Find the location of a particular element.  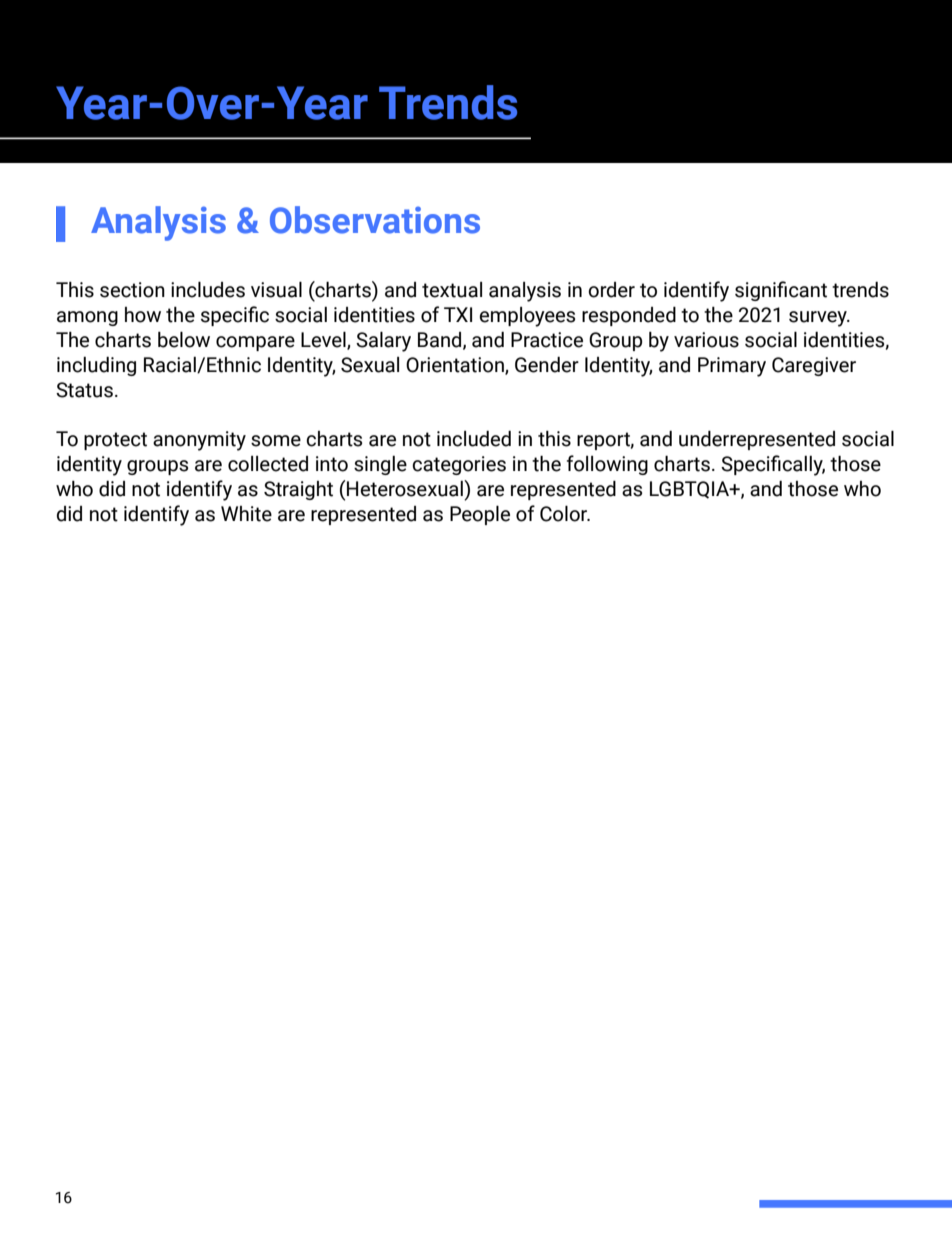

significant is located at coordinates (781, 291).
